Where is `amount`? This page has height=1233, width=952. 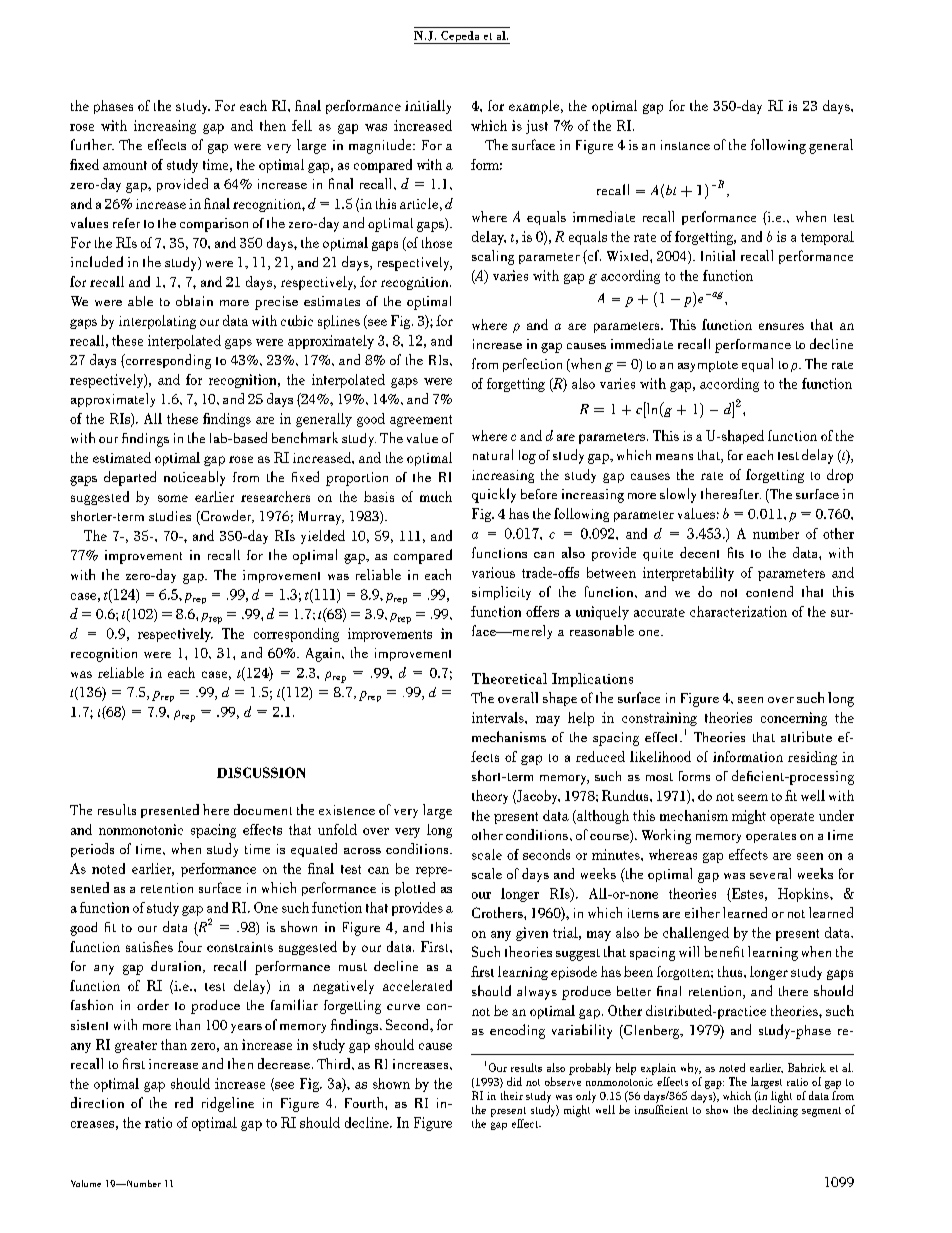
amount is located at coordinates (125, 165).
